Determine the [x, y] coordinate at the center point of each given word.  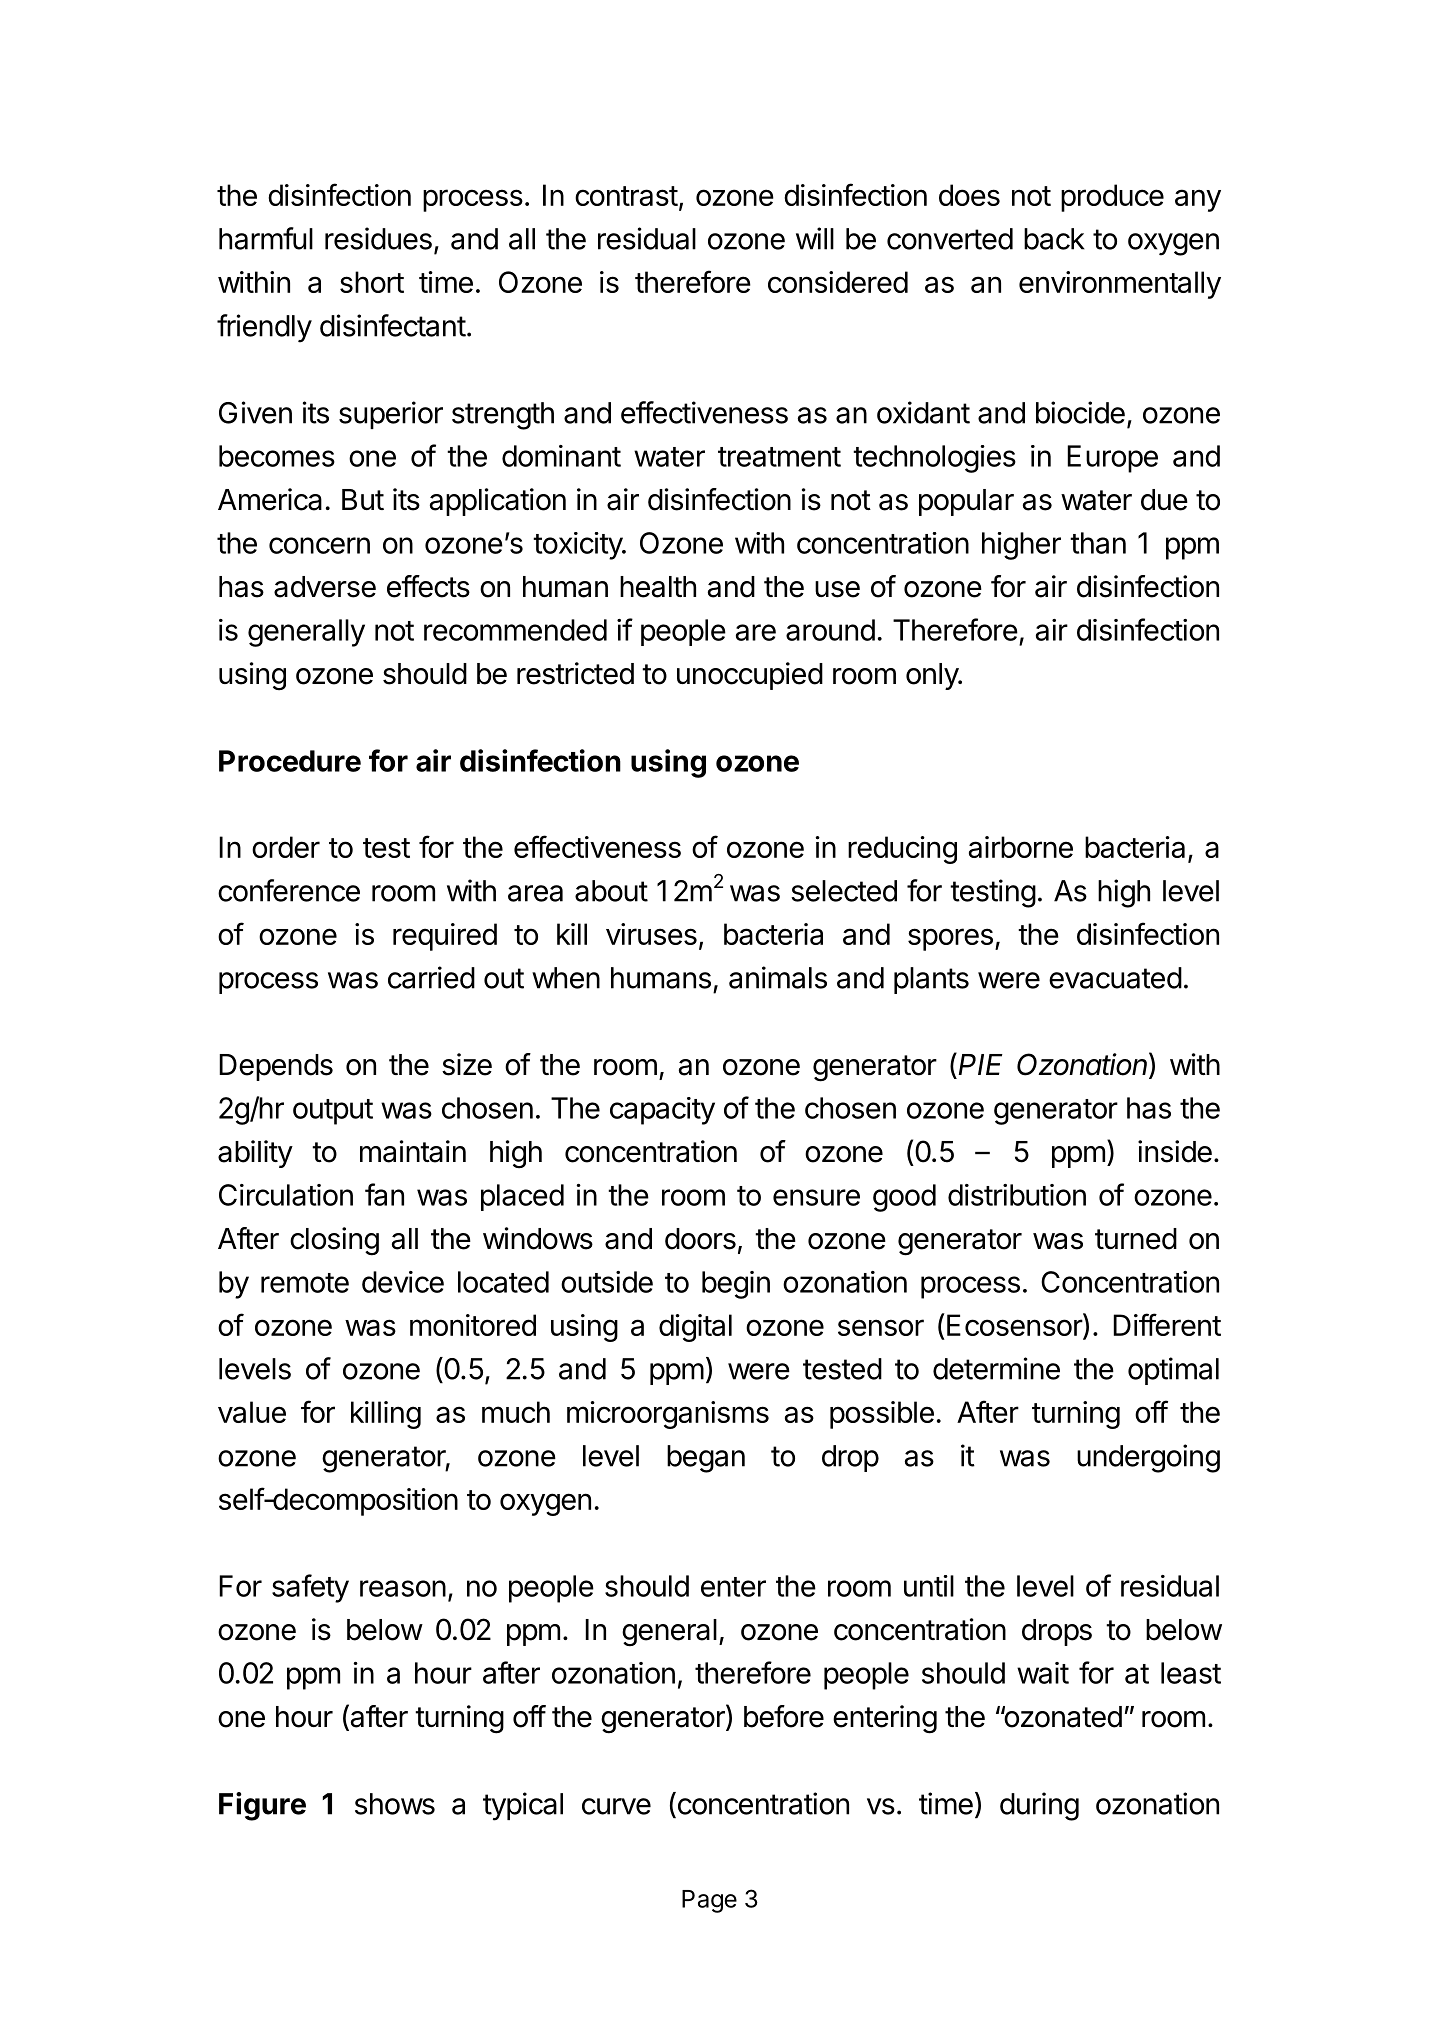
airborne [1021, 847]
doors [700, 1239]
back [1054, 239]
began [706, 1459]
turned [1136, 1239]
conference [289, 890]
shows [395, 1804]
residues [378, 238]
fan [384, 1194]
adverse [325, 587]
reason [403, 1588]
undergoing [1148, 1458]
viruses [651, 934]
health [658, 587]
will [815, 238]
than [1098, 543]
